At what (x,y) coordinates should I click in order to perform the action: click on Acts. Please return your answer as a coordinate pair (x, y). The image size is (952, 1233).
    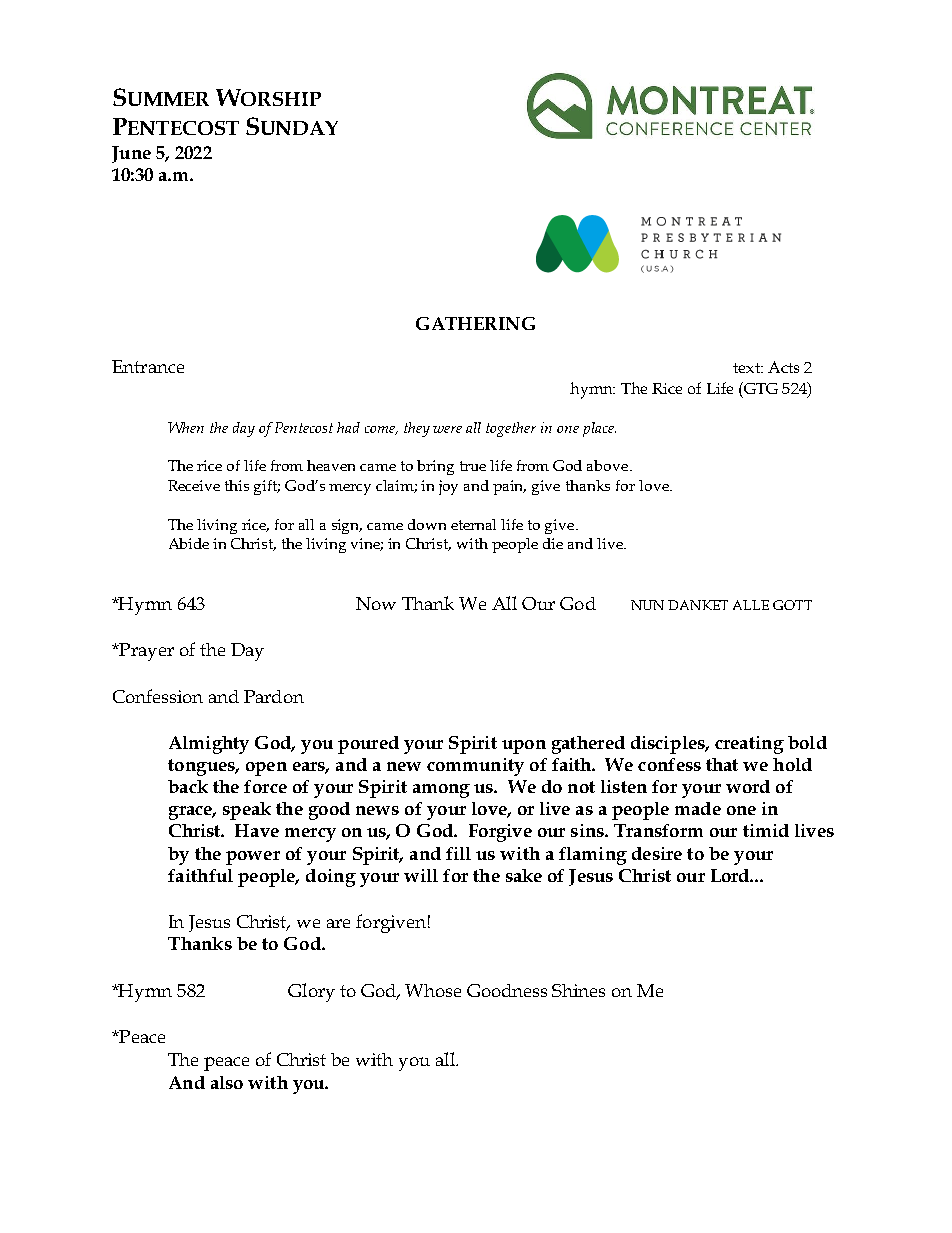
    Looking at the image, I should click on (783, 367).
